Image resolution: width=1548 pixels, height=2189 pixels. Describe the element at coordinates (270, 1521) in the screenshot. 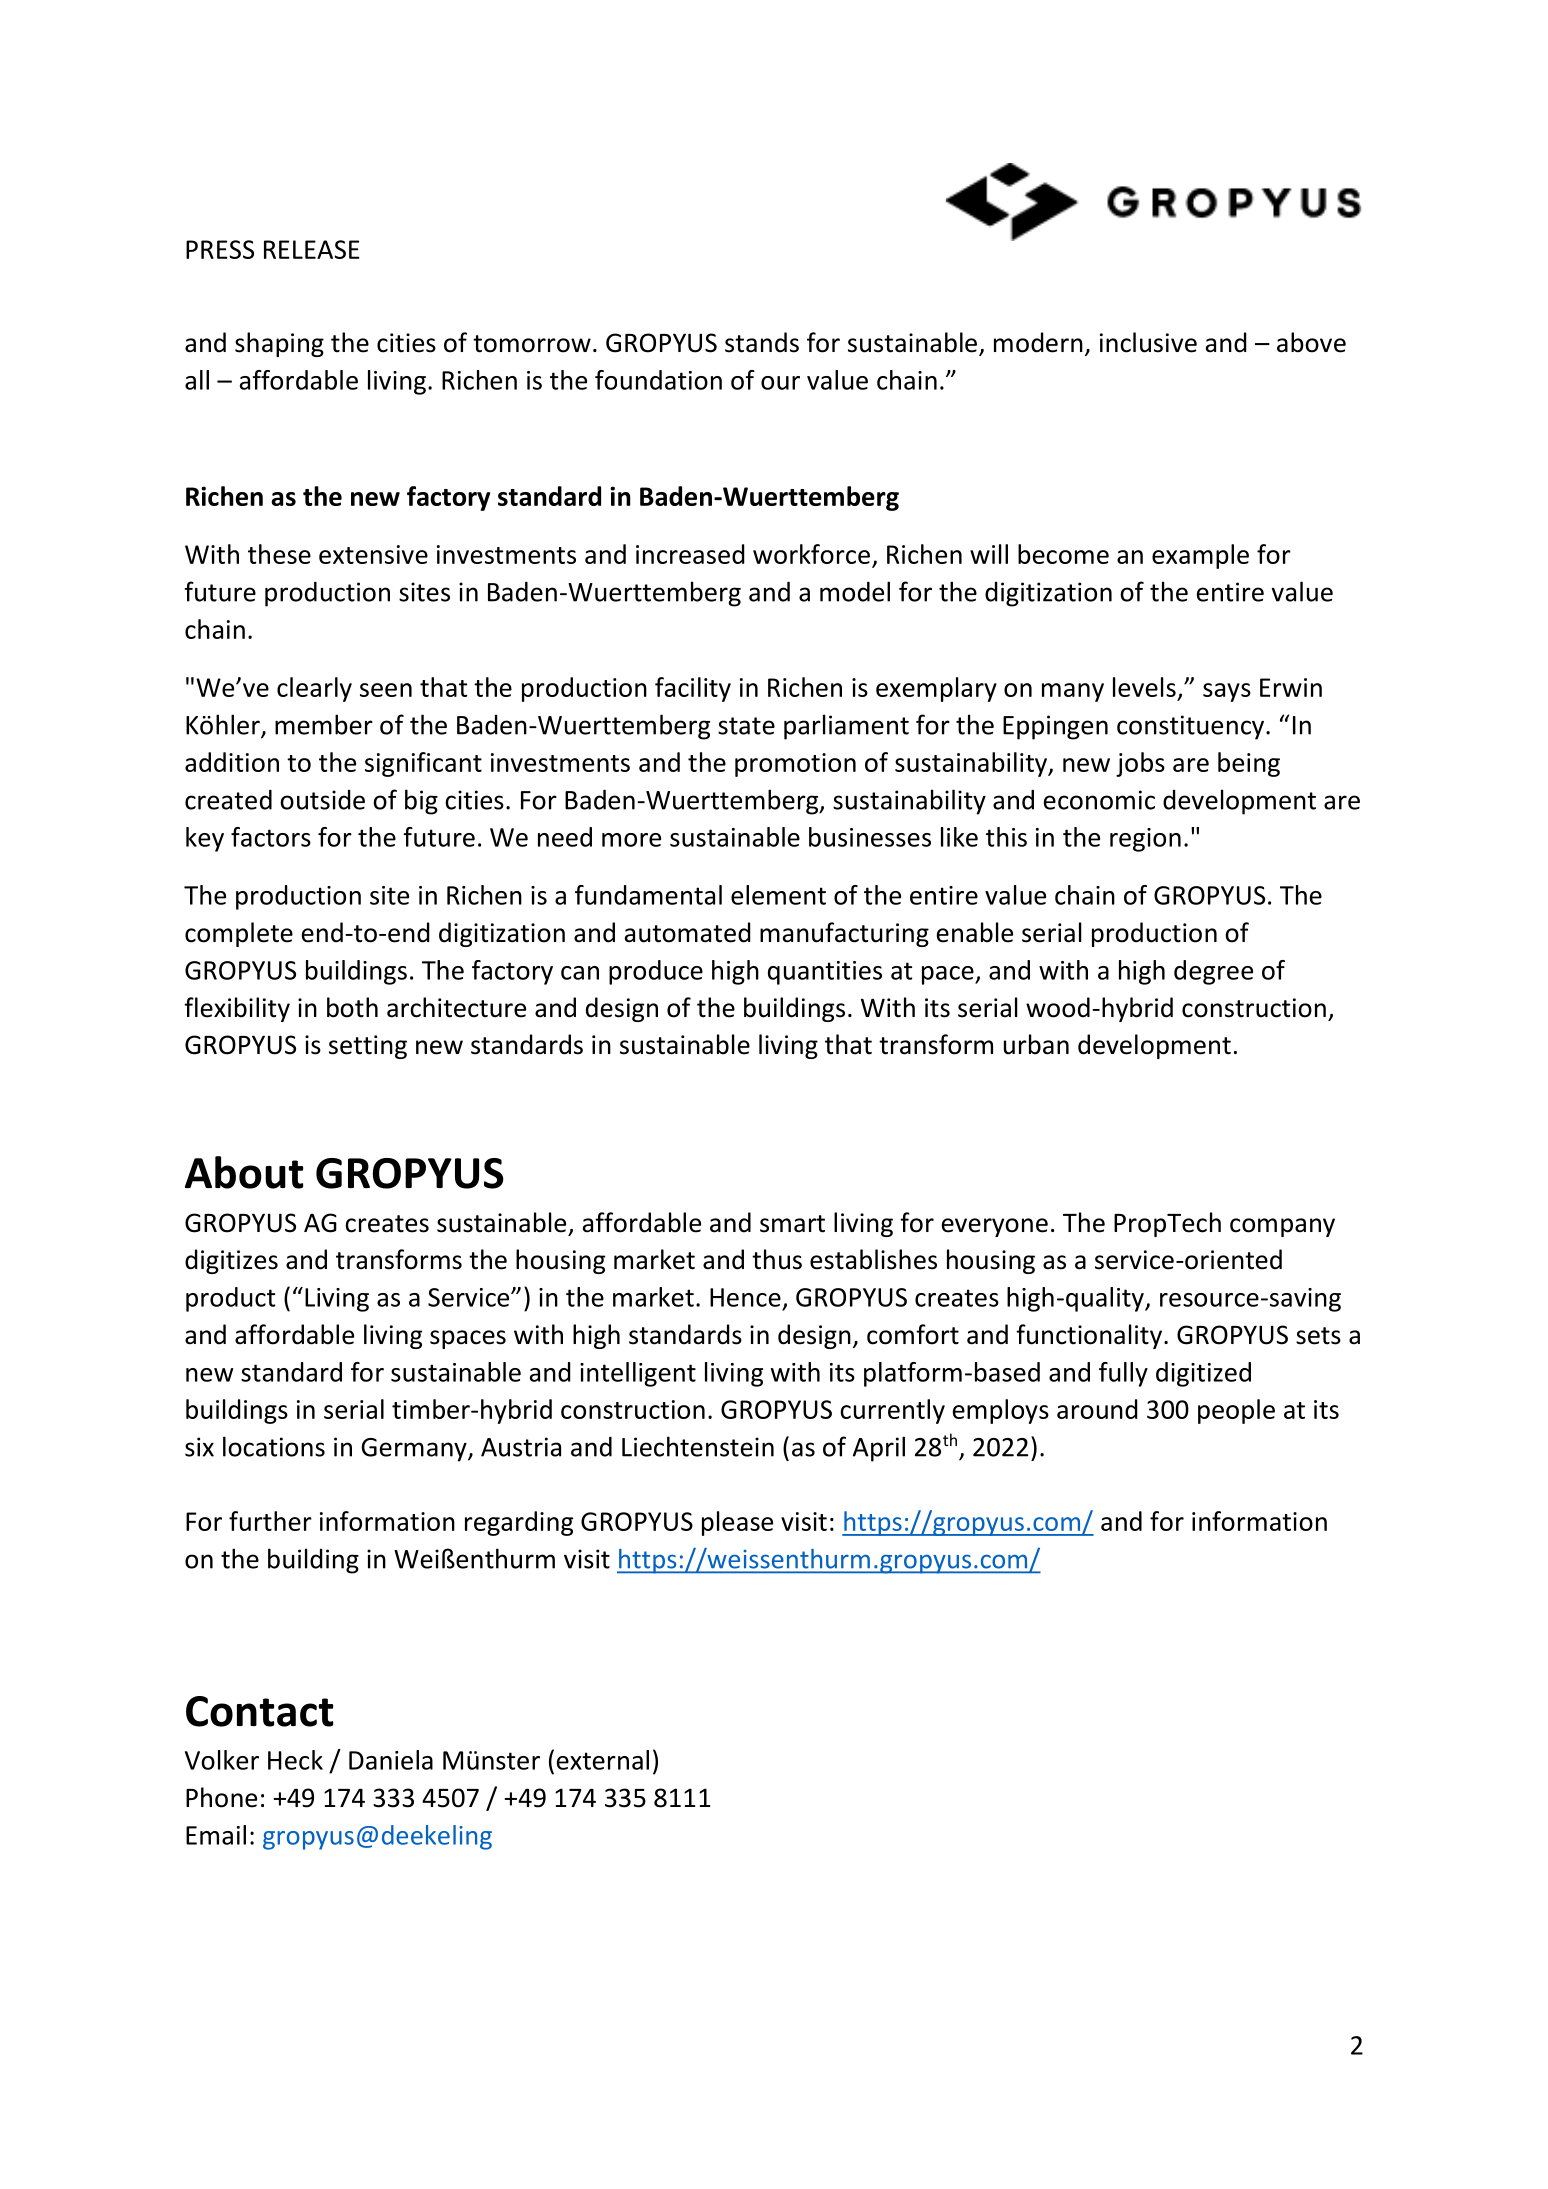

I see `further` at that location.
